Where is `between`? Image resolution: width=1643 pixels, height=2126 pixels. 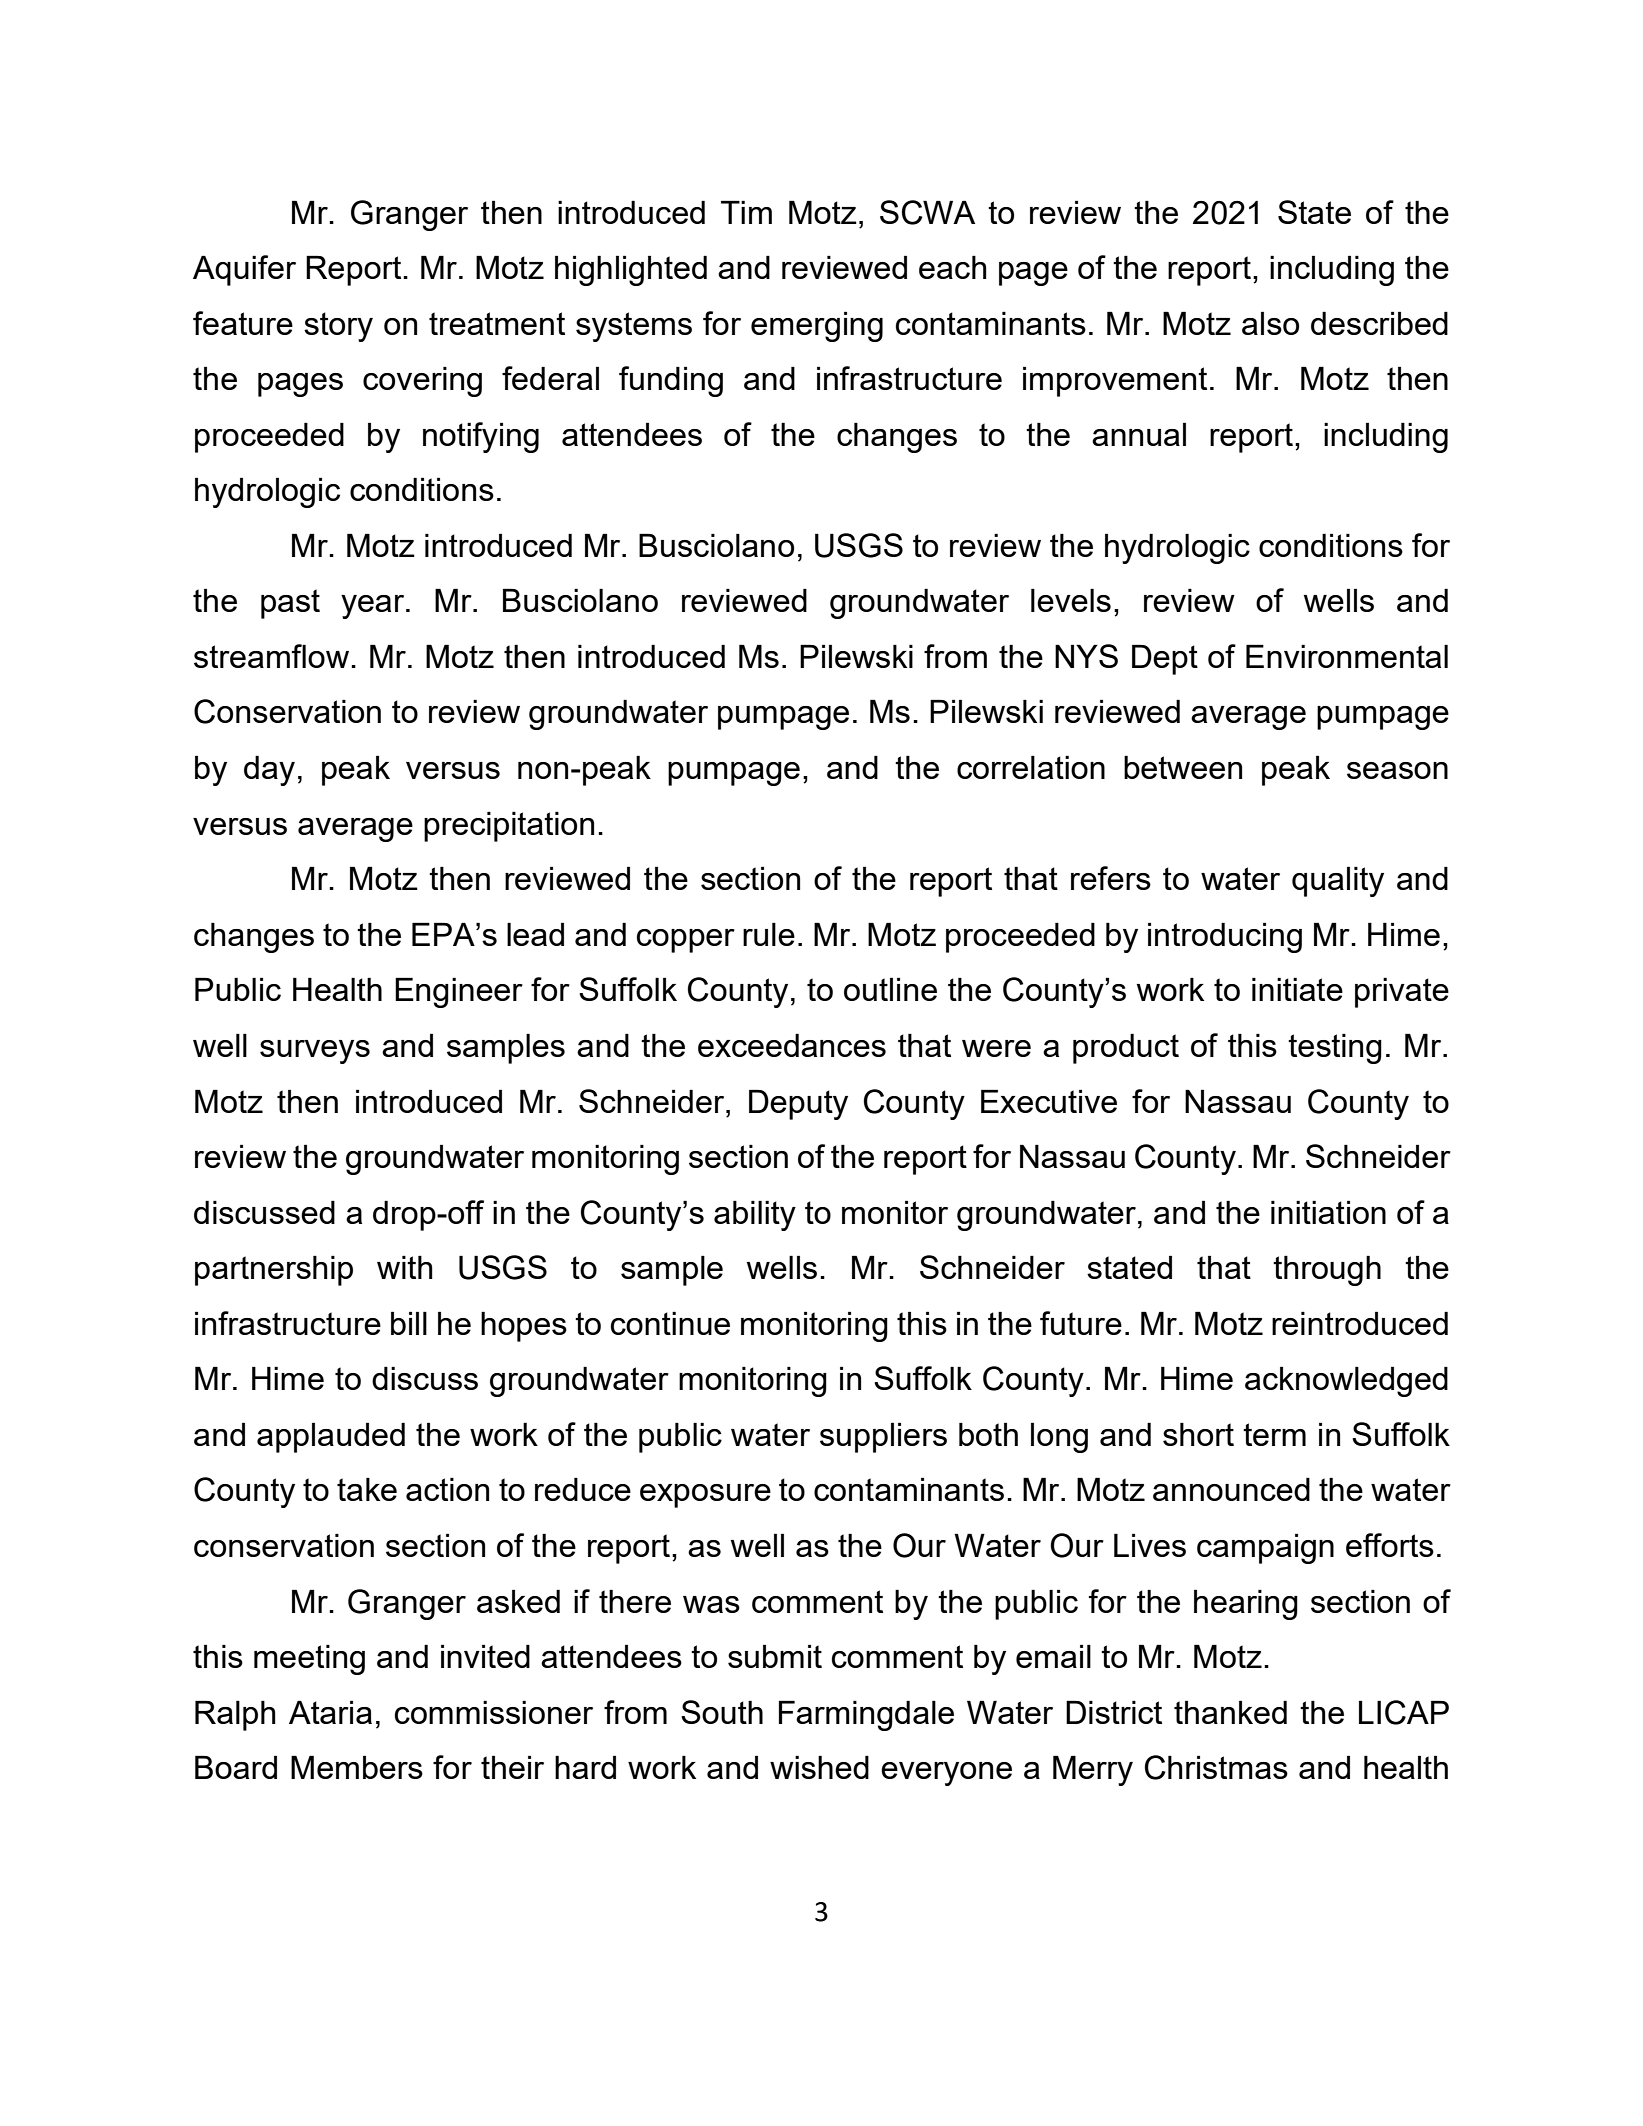
between is located at coordinates (1183, 767).
